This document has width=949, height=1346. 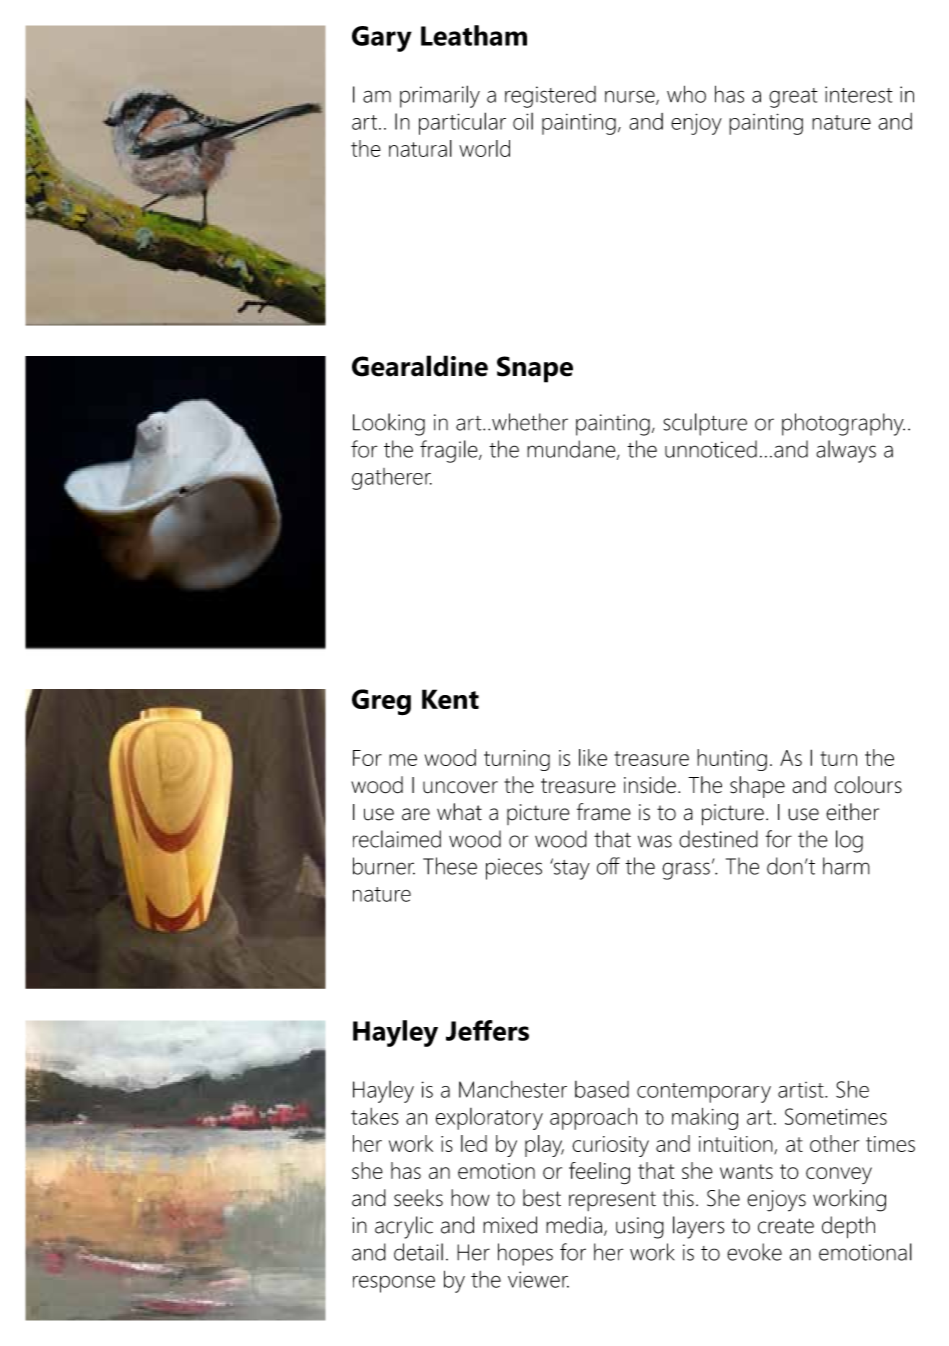 What do you see at coordinates (608, 866) in the document?
I see `off` at bounding box center [608, 866].
